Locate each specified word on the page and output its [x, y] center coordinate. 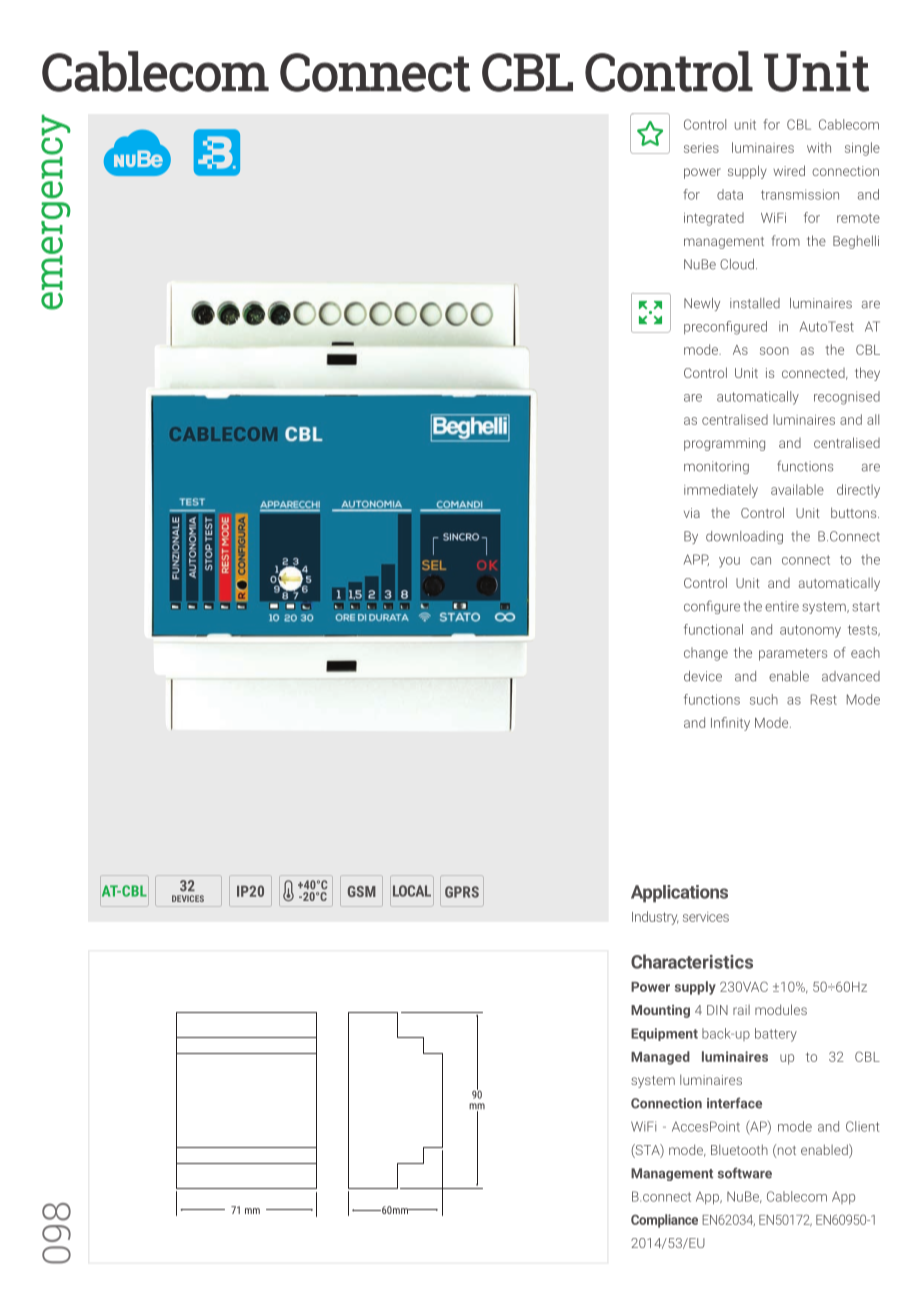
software [745, 1173]
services [706, 917]
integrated [714, 219]
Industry [655, 918]
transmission [800, 194]
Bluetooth [739, 1149]
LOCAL [412, 891]
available [797, 489]
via [692, 513]
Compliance [664, 1221]
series [701, 148]
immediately [721, 491]
